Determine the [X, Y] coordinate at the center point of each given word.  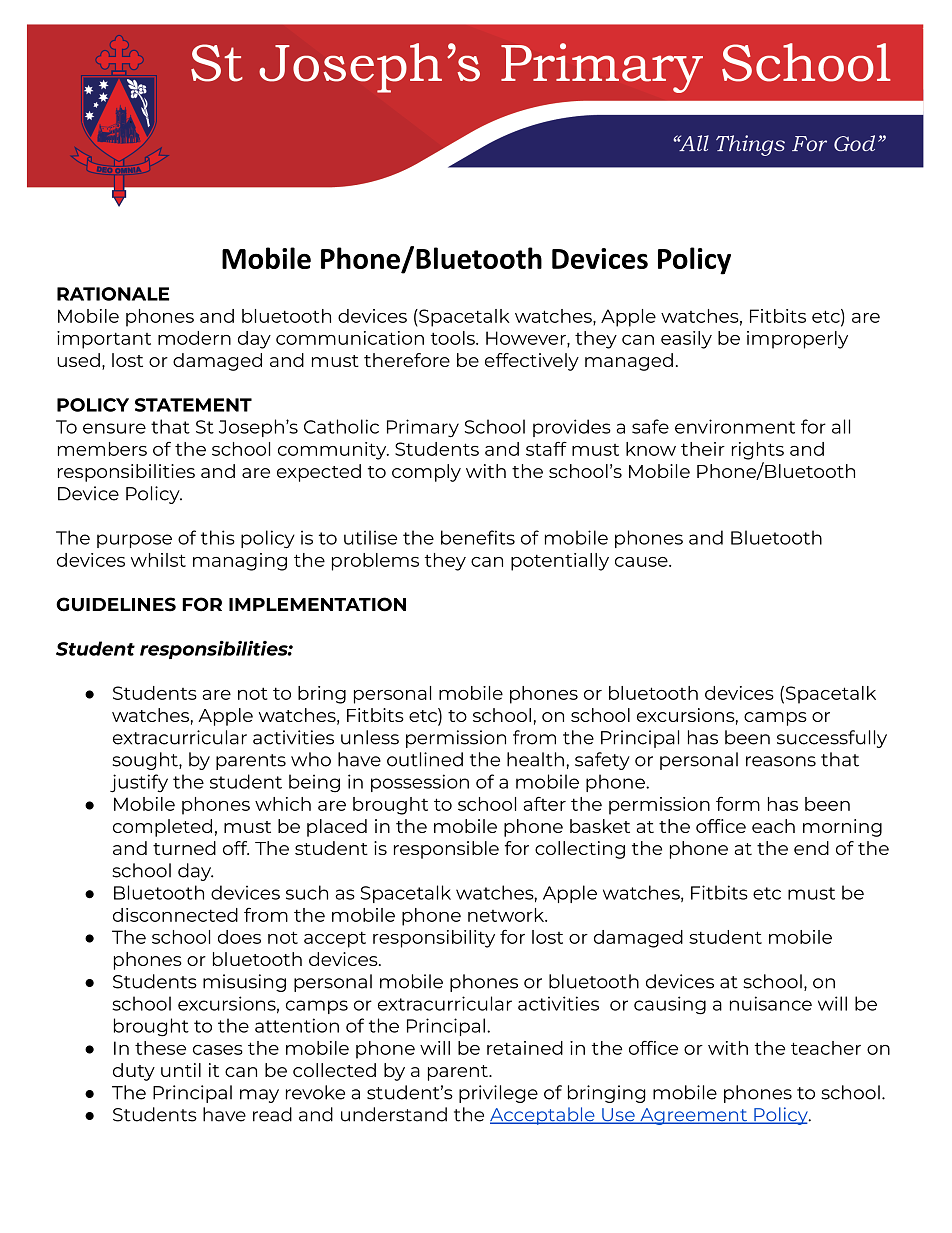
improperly [797, 340]
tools [454, 338]
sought [146, 761]
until [181, 1070]
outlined [425, 759]
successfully [832, 739]
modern [194, 338]
